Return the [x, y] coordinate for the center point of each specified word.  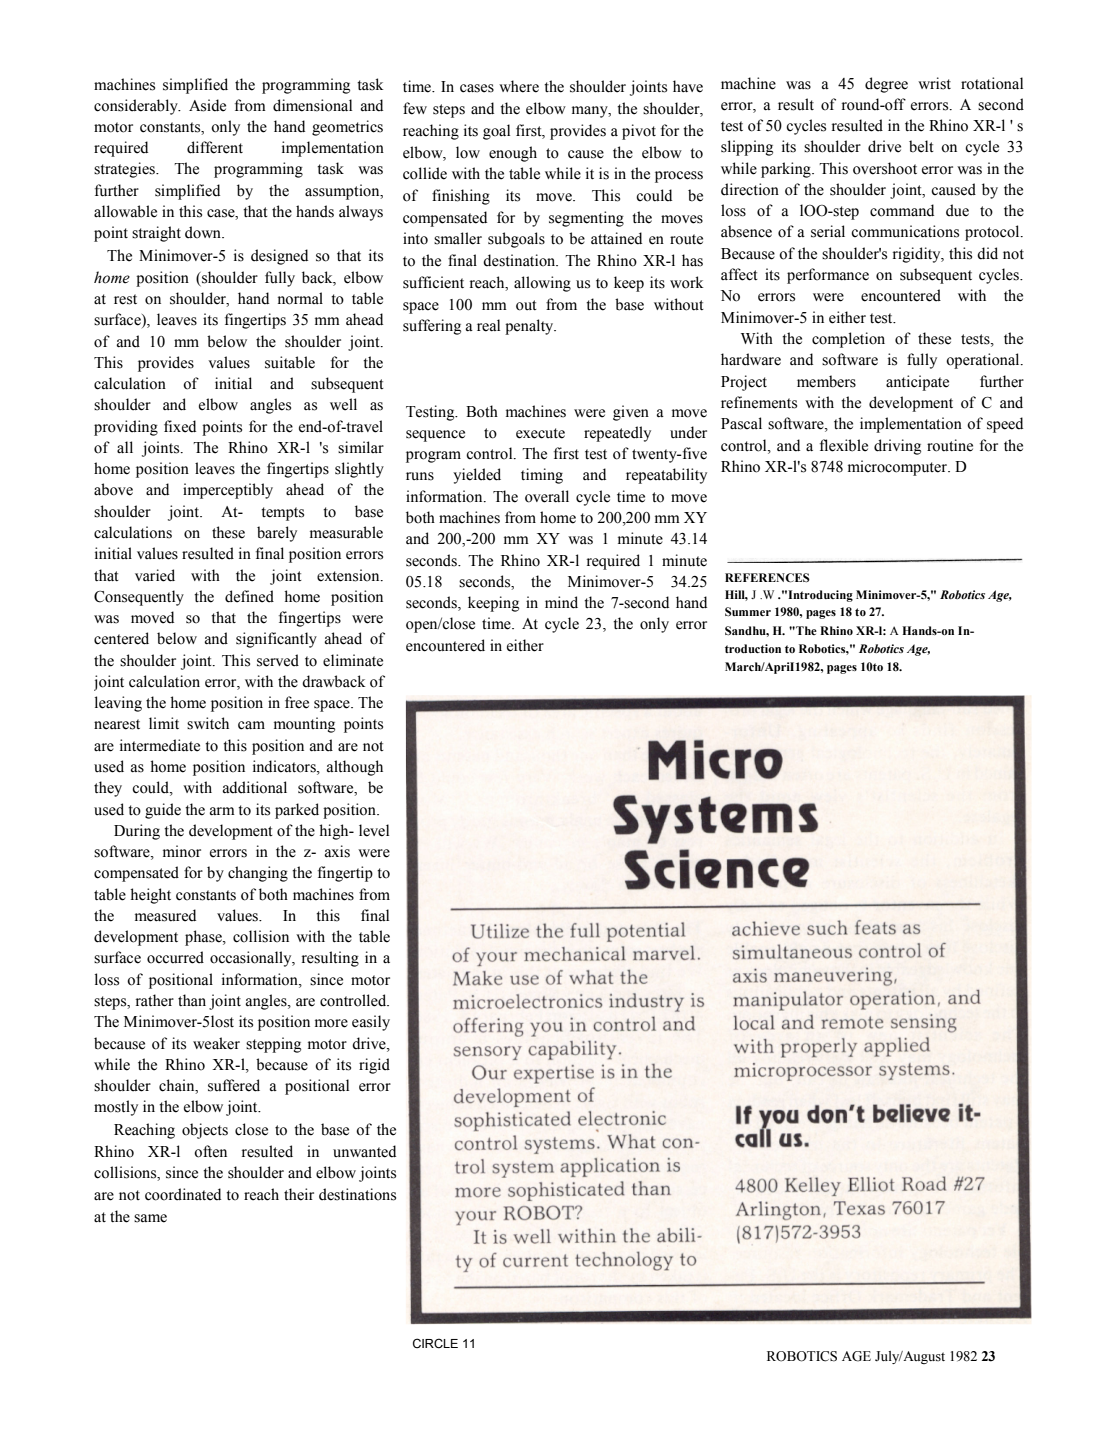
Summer [748, 611]
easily [371, 1023]
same [150, 1218]
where [519, 86]
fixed [180, 426]
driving [897, 447]
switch [208, 723]
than [192, 1000]
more [331, 1023]
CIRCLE [435, 1343]
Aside [207, 105]
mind [561, 602]
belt [921, 146]
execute [540, 433]
